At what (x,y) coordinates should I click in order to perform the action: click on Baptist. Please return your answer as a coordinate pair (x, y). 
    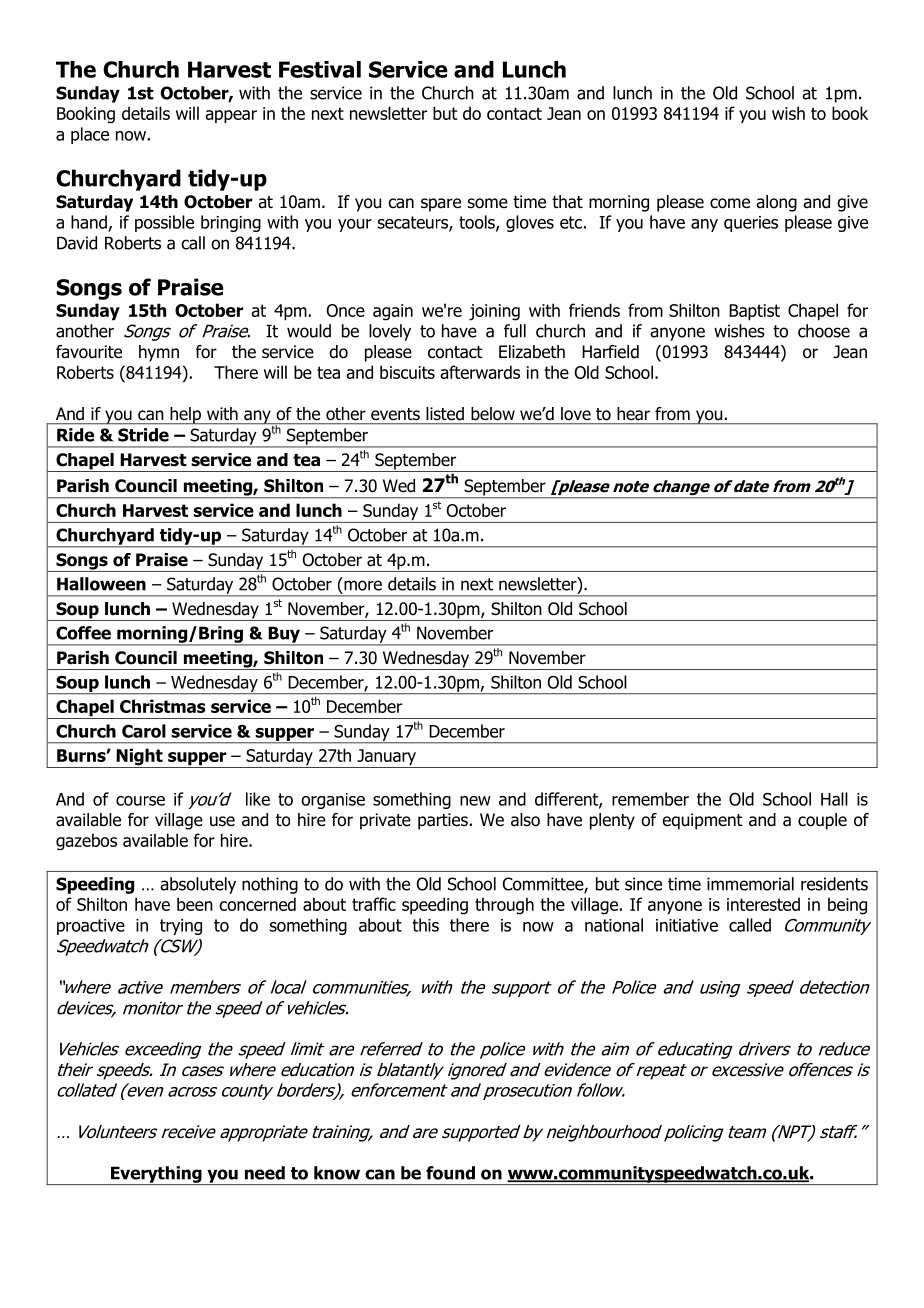
    Looking at the image, I should click on (754, 312).
